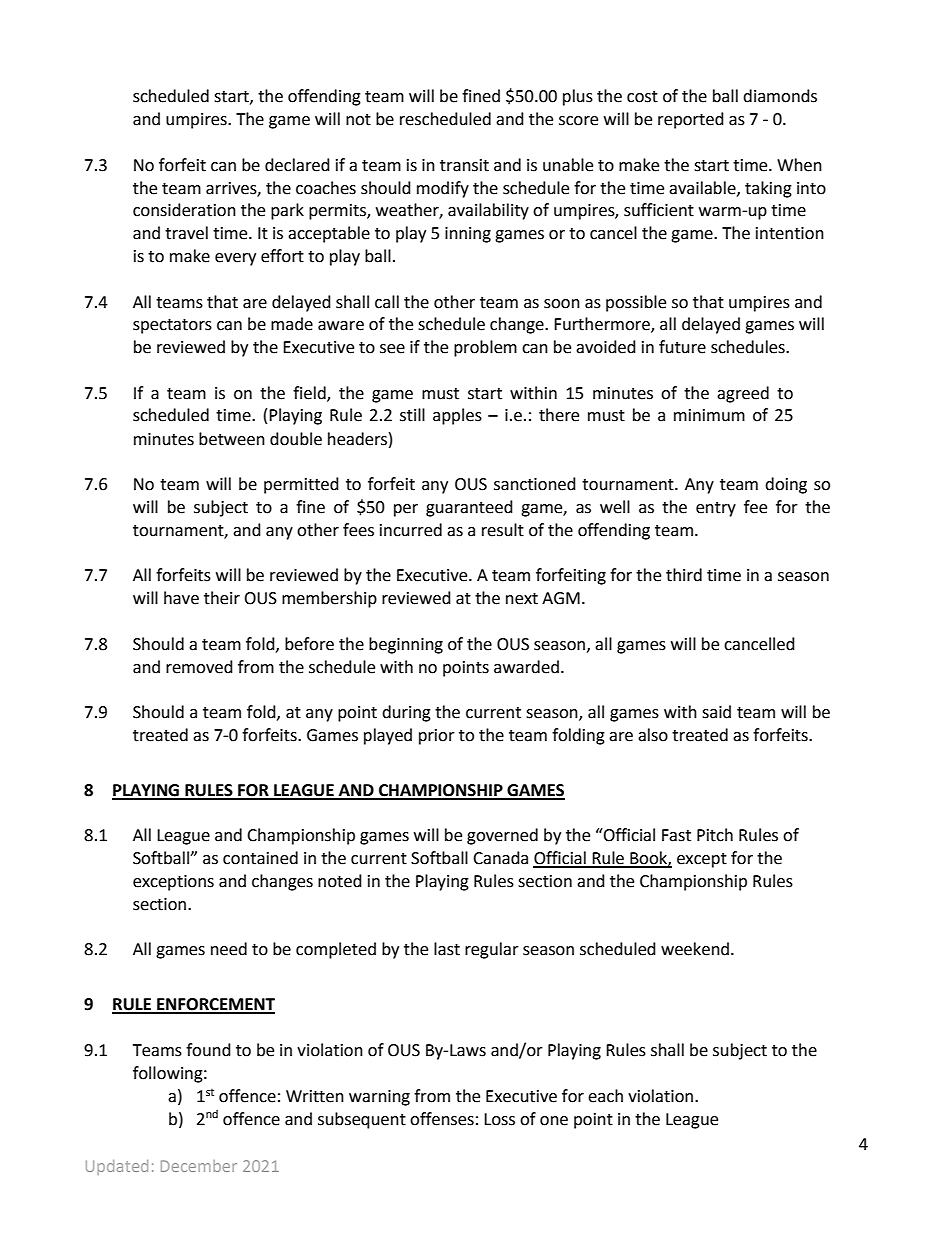 This screenshot has width=952, height=1233. What do you see at coordinates (232, 439) in the screenshot?
I see `between` at bounding box center [232, 439].
